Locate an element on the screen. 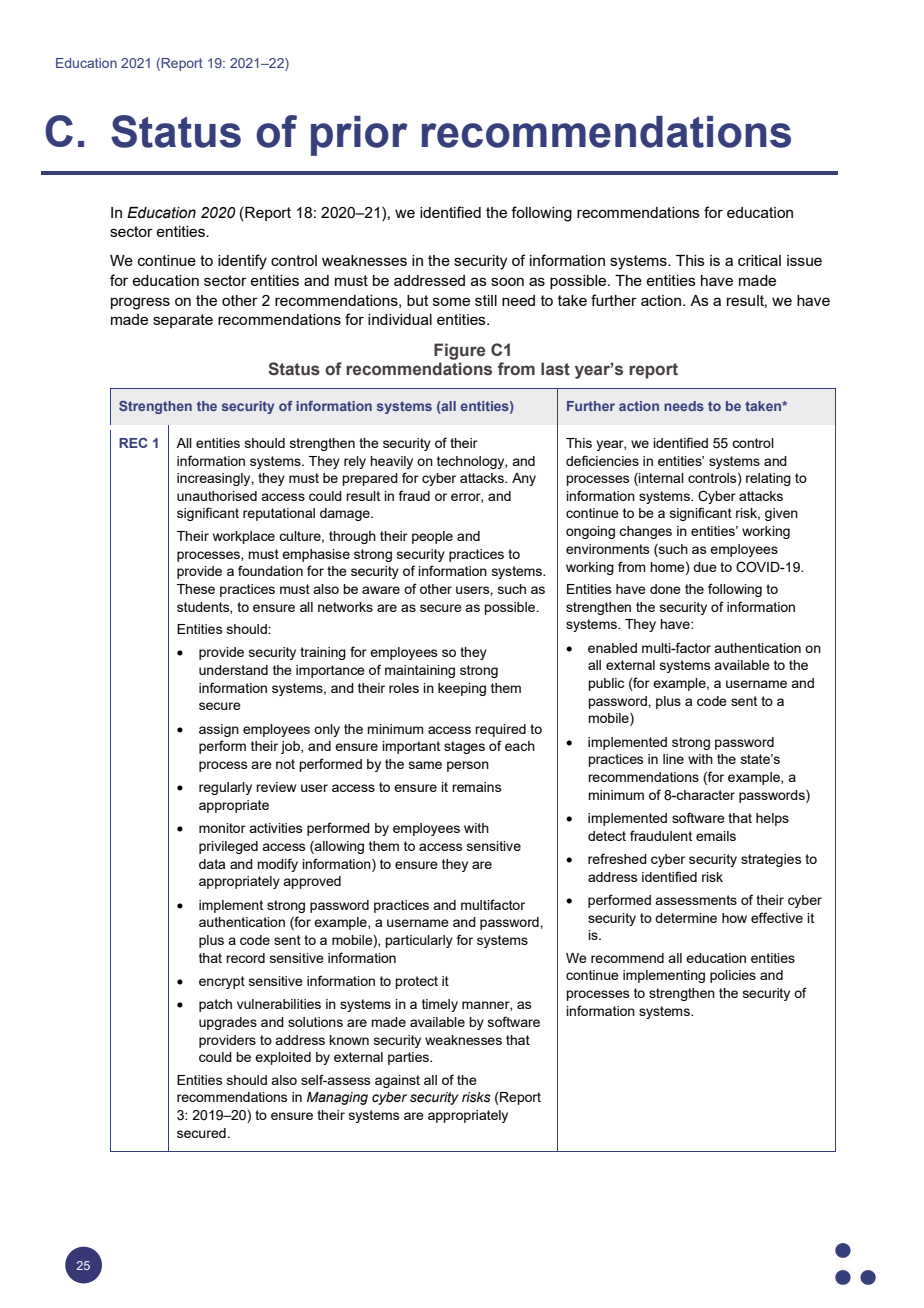  emails is located at coordinates (716, 836).
